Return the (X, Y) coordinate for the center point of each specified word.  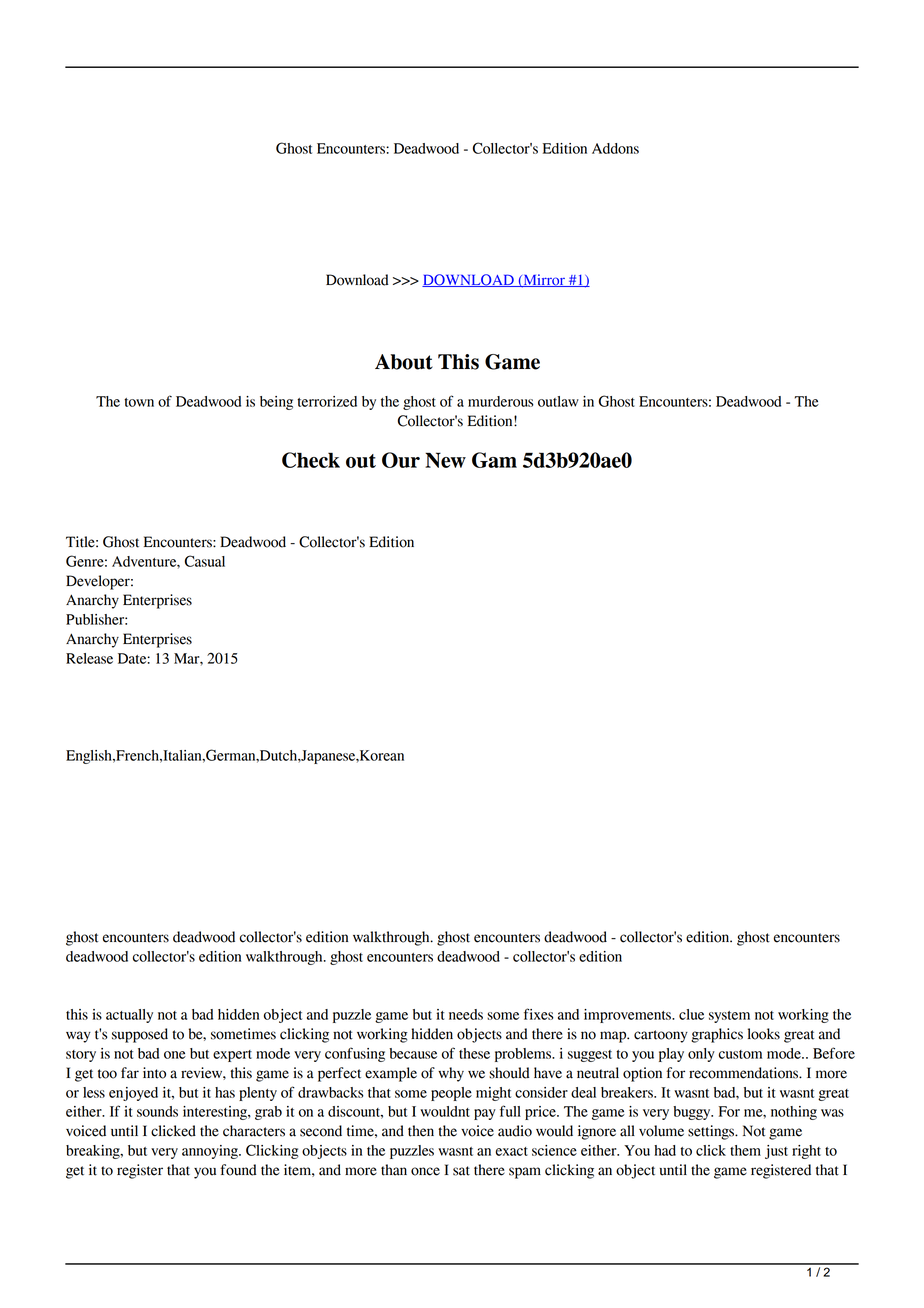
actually (129, 1016)
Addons (615, 148)
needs (466, 1014)
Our (401, 460)
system (729, 1017)
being (276, 403)
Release (89, 658)
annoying (211, 1152)
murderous (501, 401)
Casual (205, 561)
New (445, 460)
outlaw (558, 401)
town (139, 402)
